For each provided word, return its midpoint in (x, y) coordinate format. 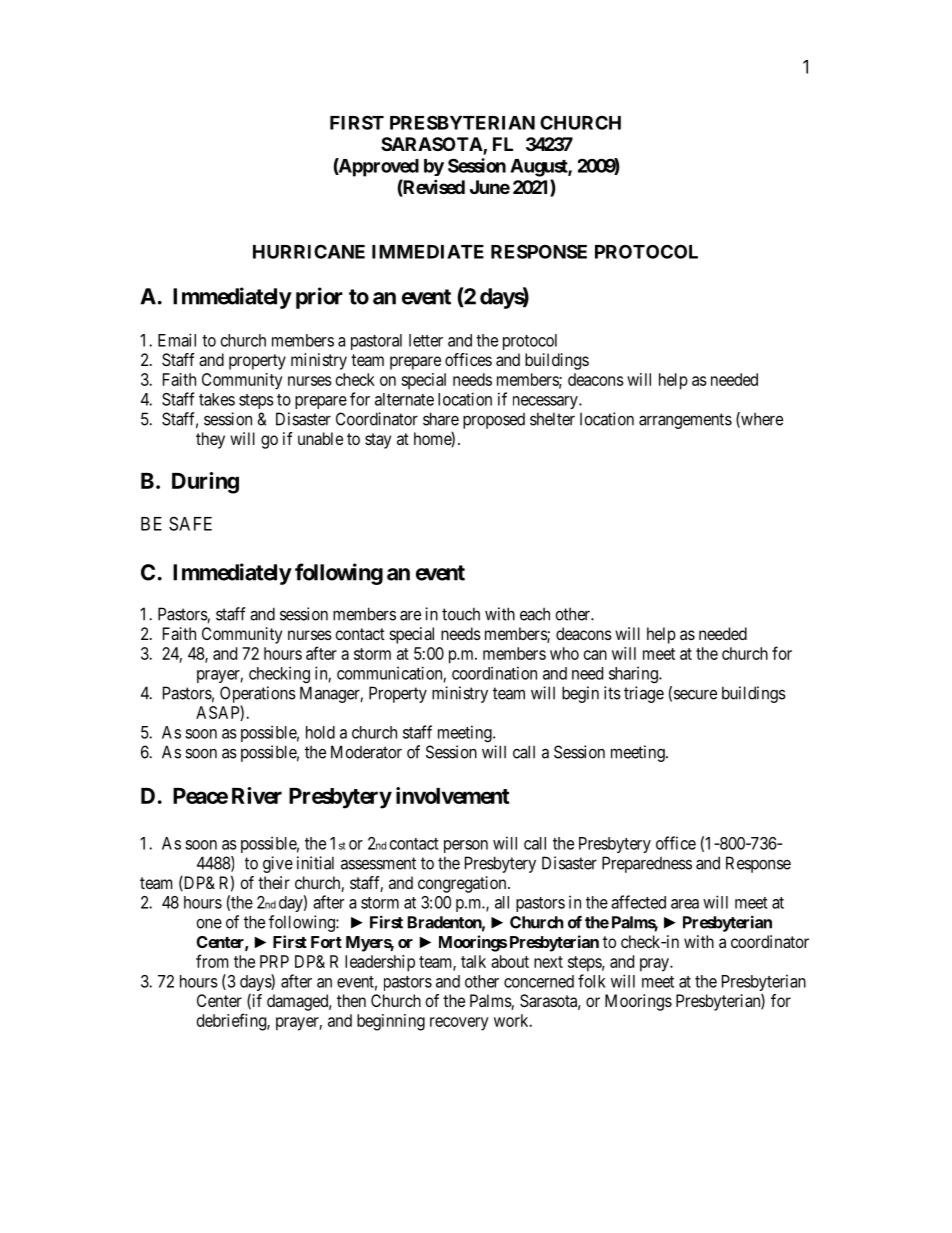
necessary (546, 402)
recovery (459, 1024)
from (212, 961)
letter (426, 340)
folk (592, 981)
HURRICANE (309, 251)
